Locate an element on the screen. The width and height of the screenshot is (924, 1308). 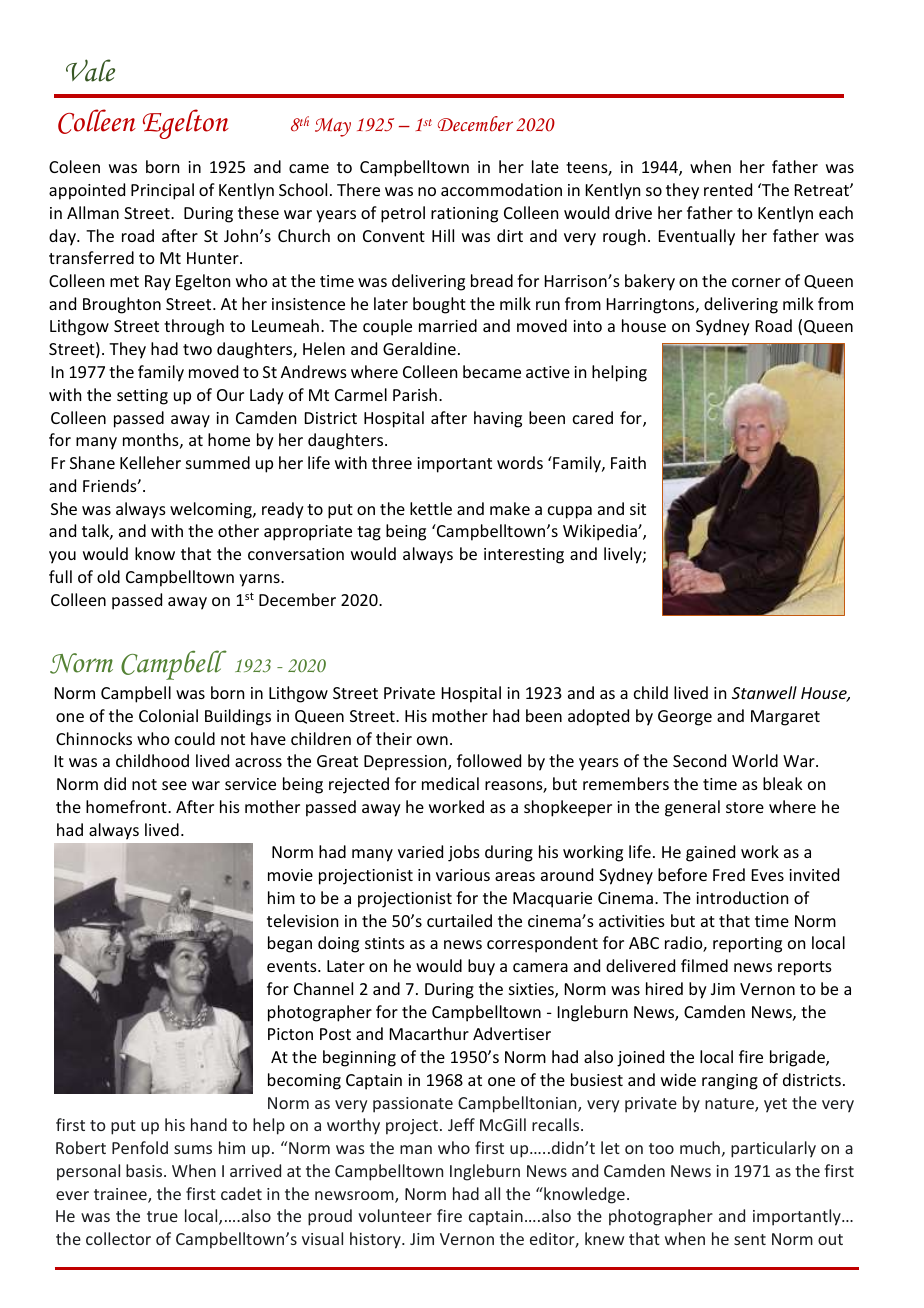
events is located at coordinates (293, 966).
